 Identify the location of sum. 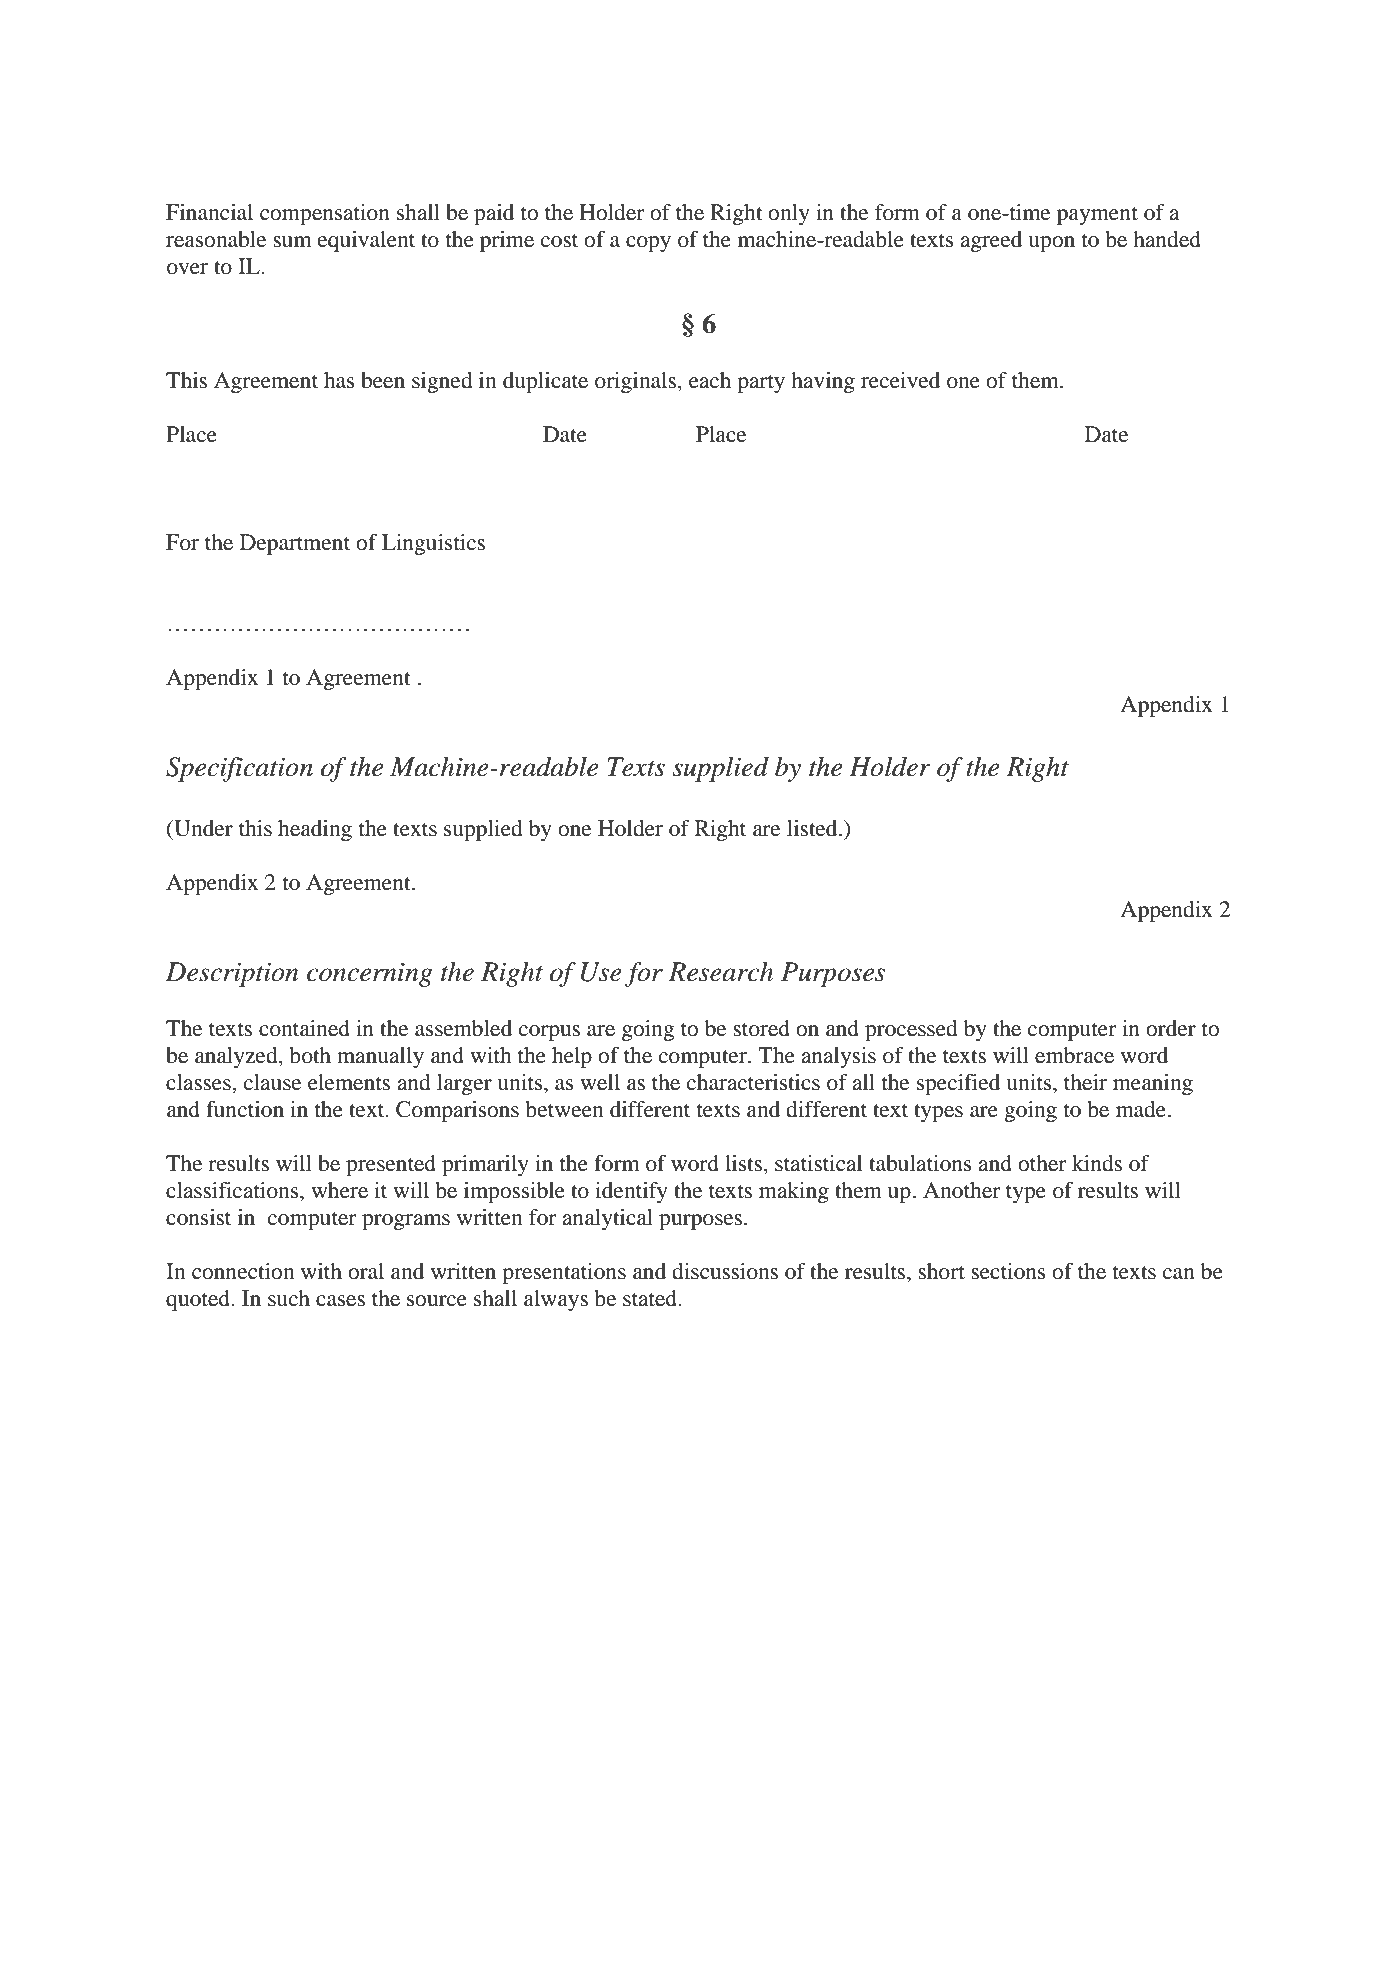
(292, 242).
